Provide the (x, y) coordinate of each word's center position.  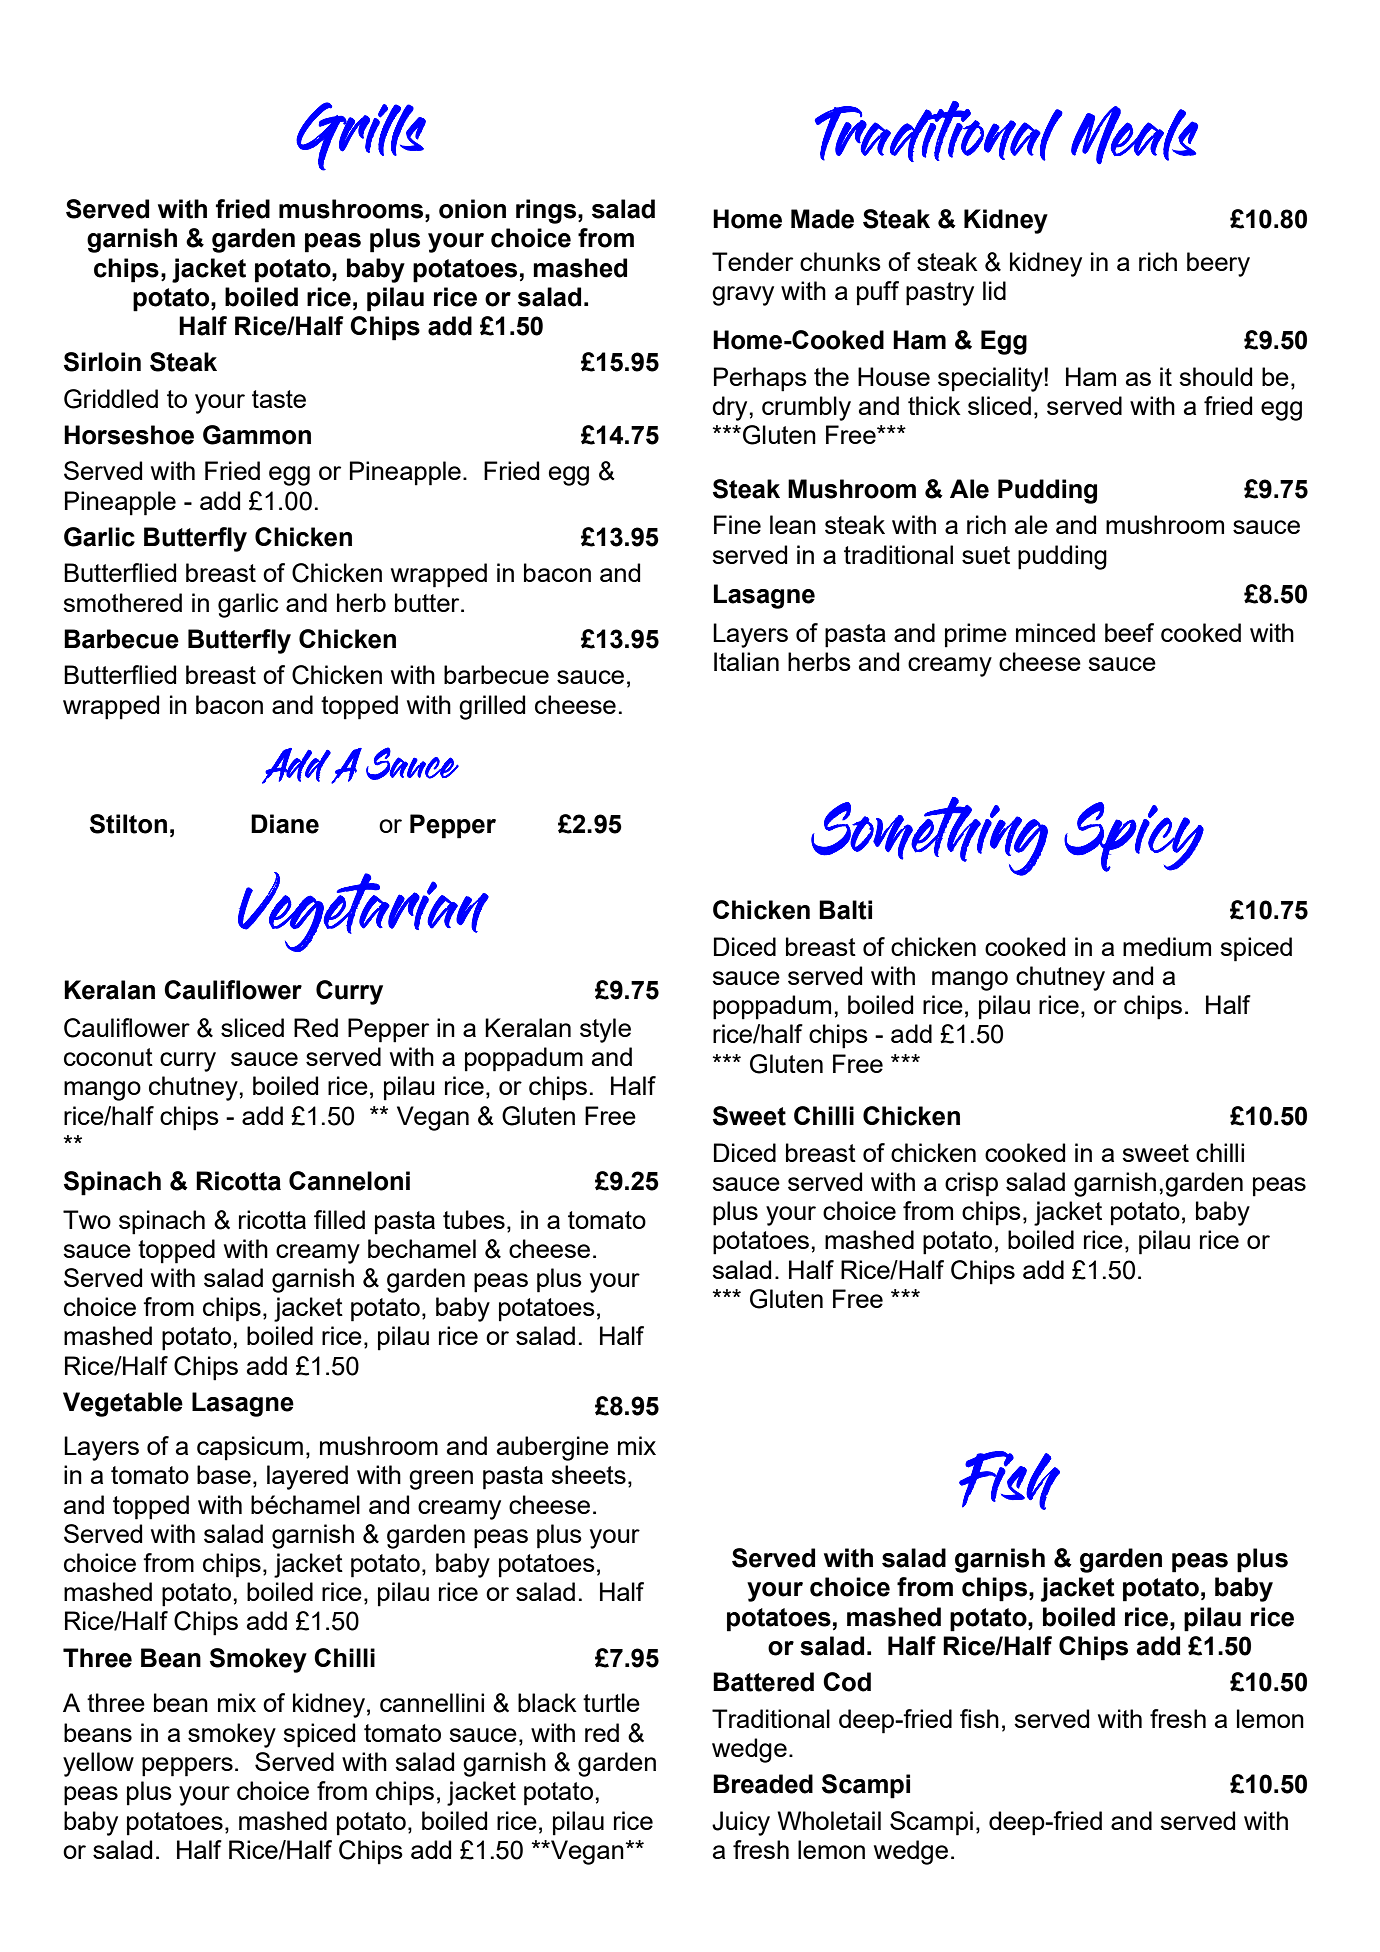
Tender (752, 261)
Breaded (763, 1784)
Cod (847, 1682)
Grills (361, 136)
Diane (285, 824)
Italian (746, 661)
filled (339, 1219)
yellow (98, 1764)
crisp (971, 1184)
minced (1055, 632)
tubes (474, 1219)
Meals (1134, 135)
